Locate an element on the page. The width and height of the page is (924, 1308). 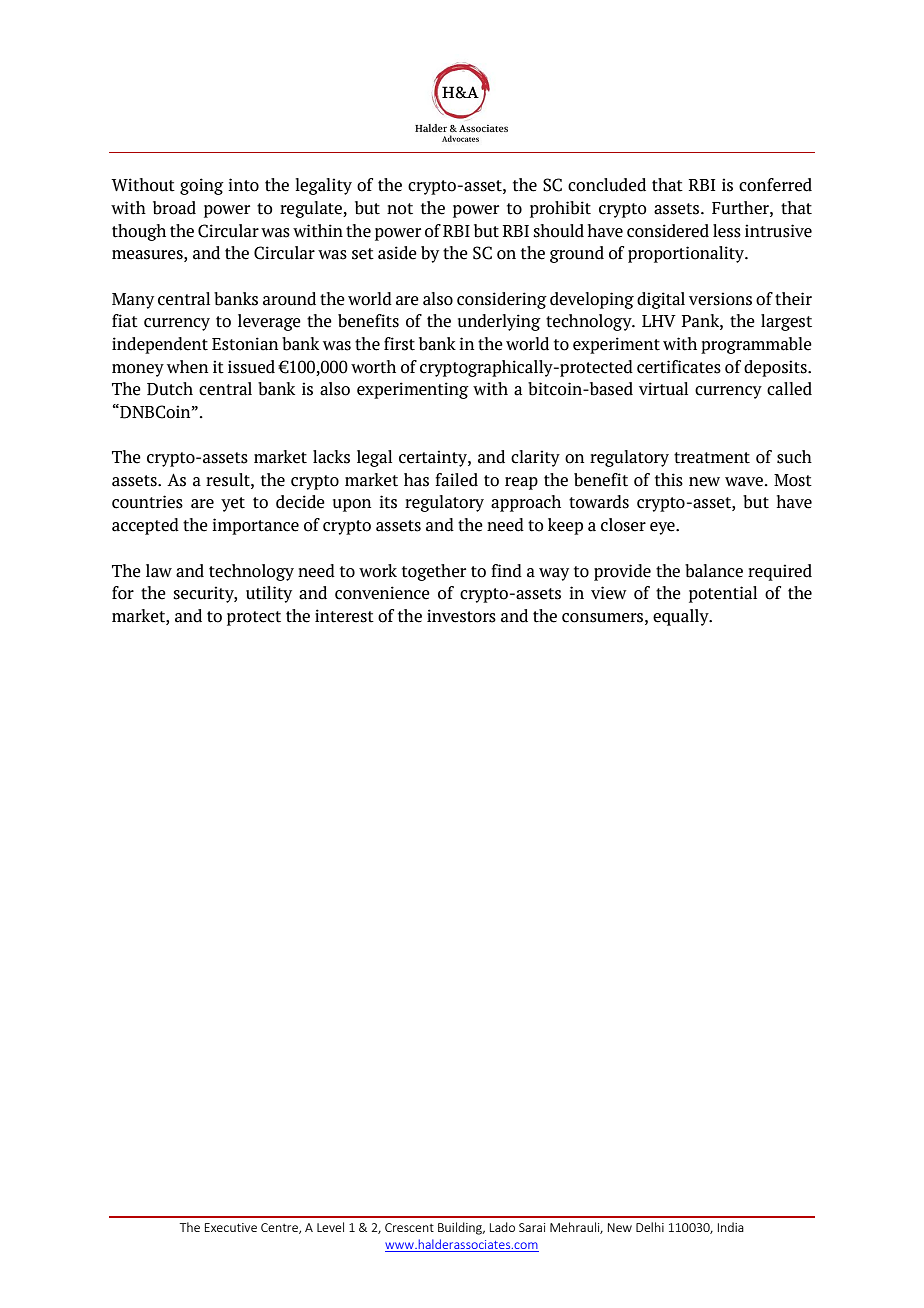
less is located at coordinates (727, 231).
